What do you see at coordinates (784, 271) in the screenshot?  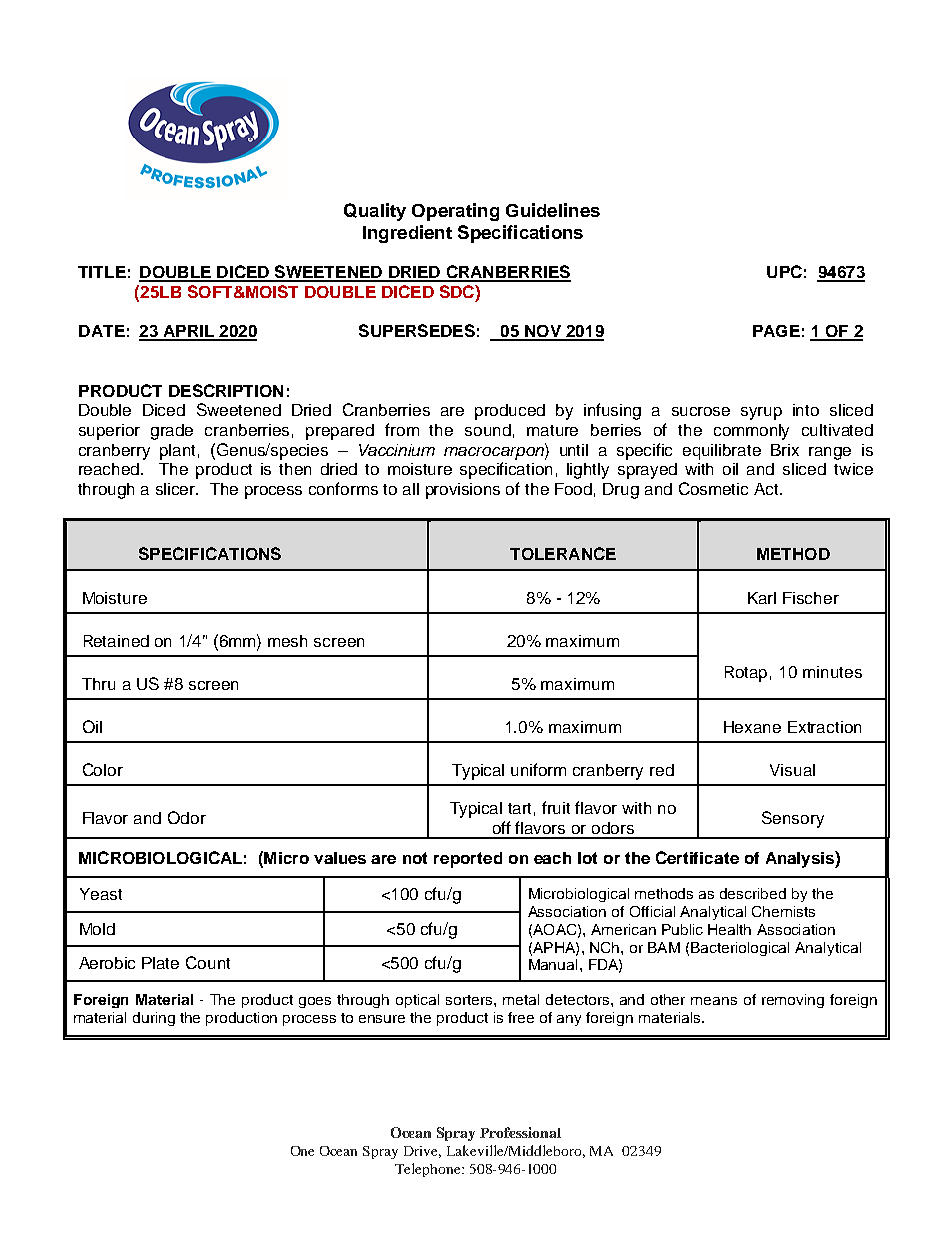 I see `UPC` at bounding box center [784, 271].
